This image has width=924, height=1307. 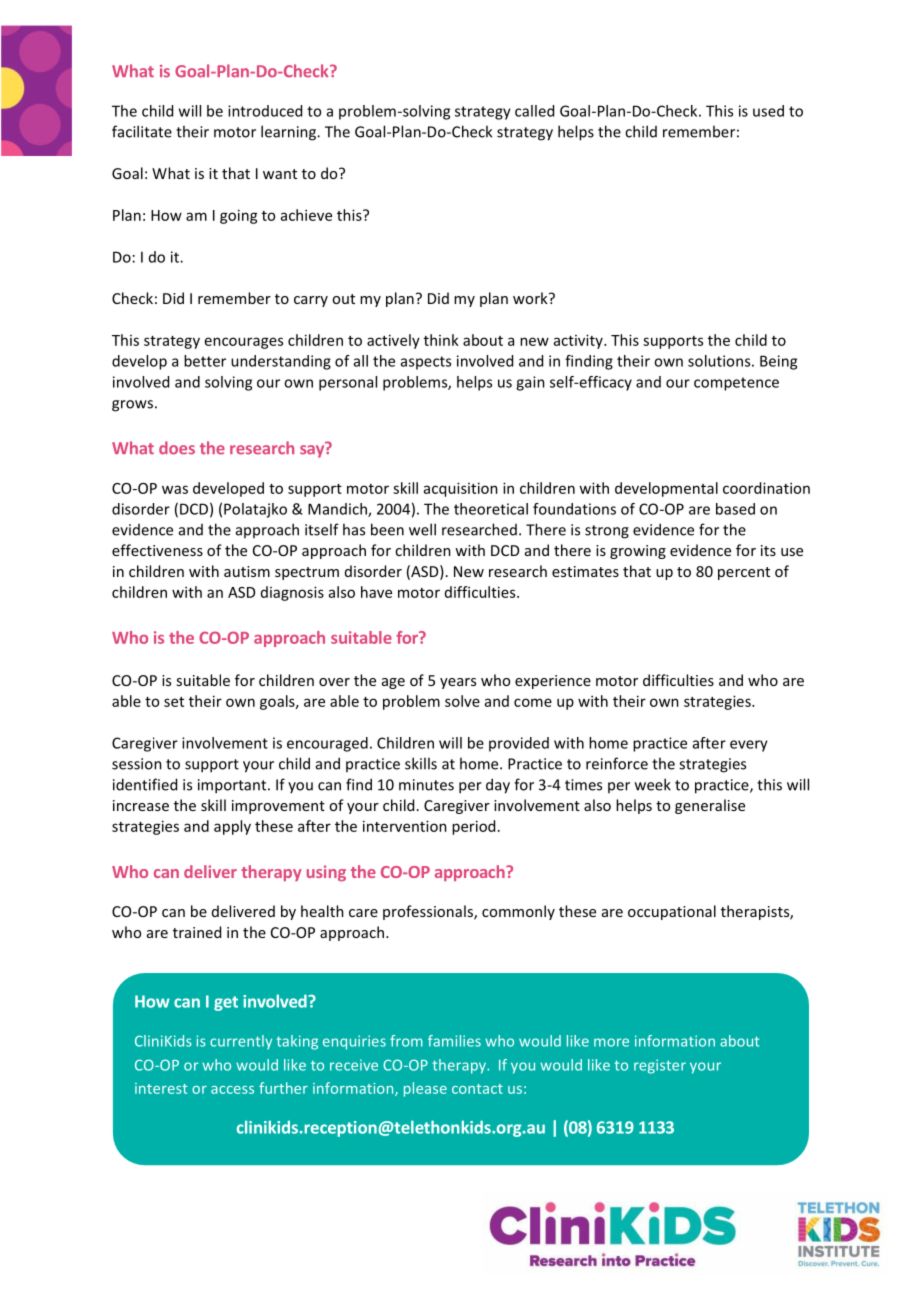 I want to click on autism, so click(x=247, y=571).
